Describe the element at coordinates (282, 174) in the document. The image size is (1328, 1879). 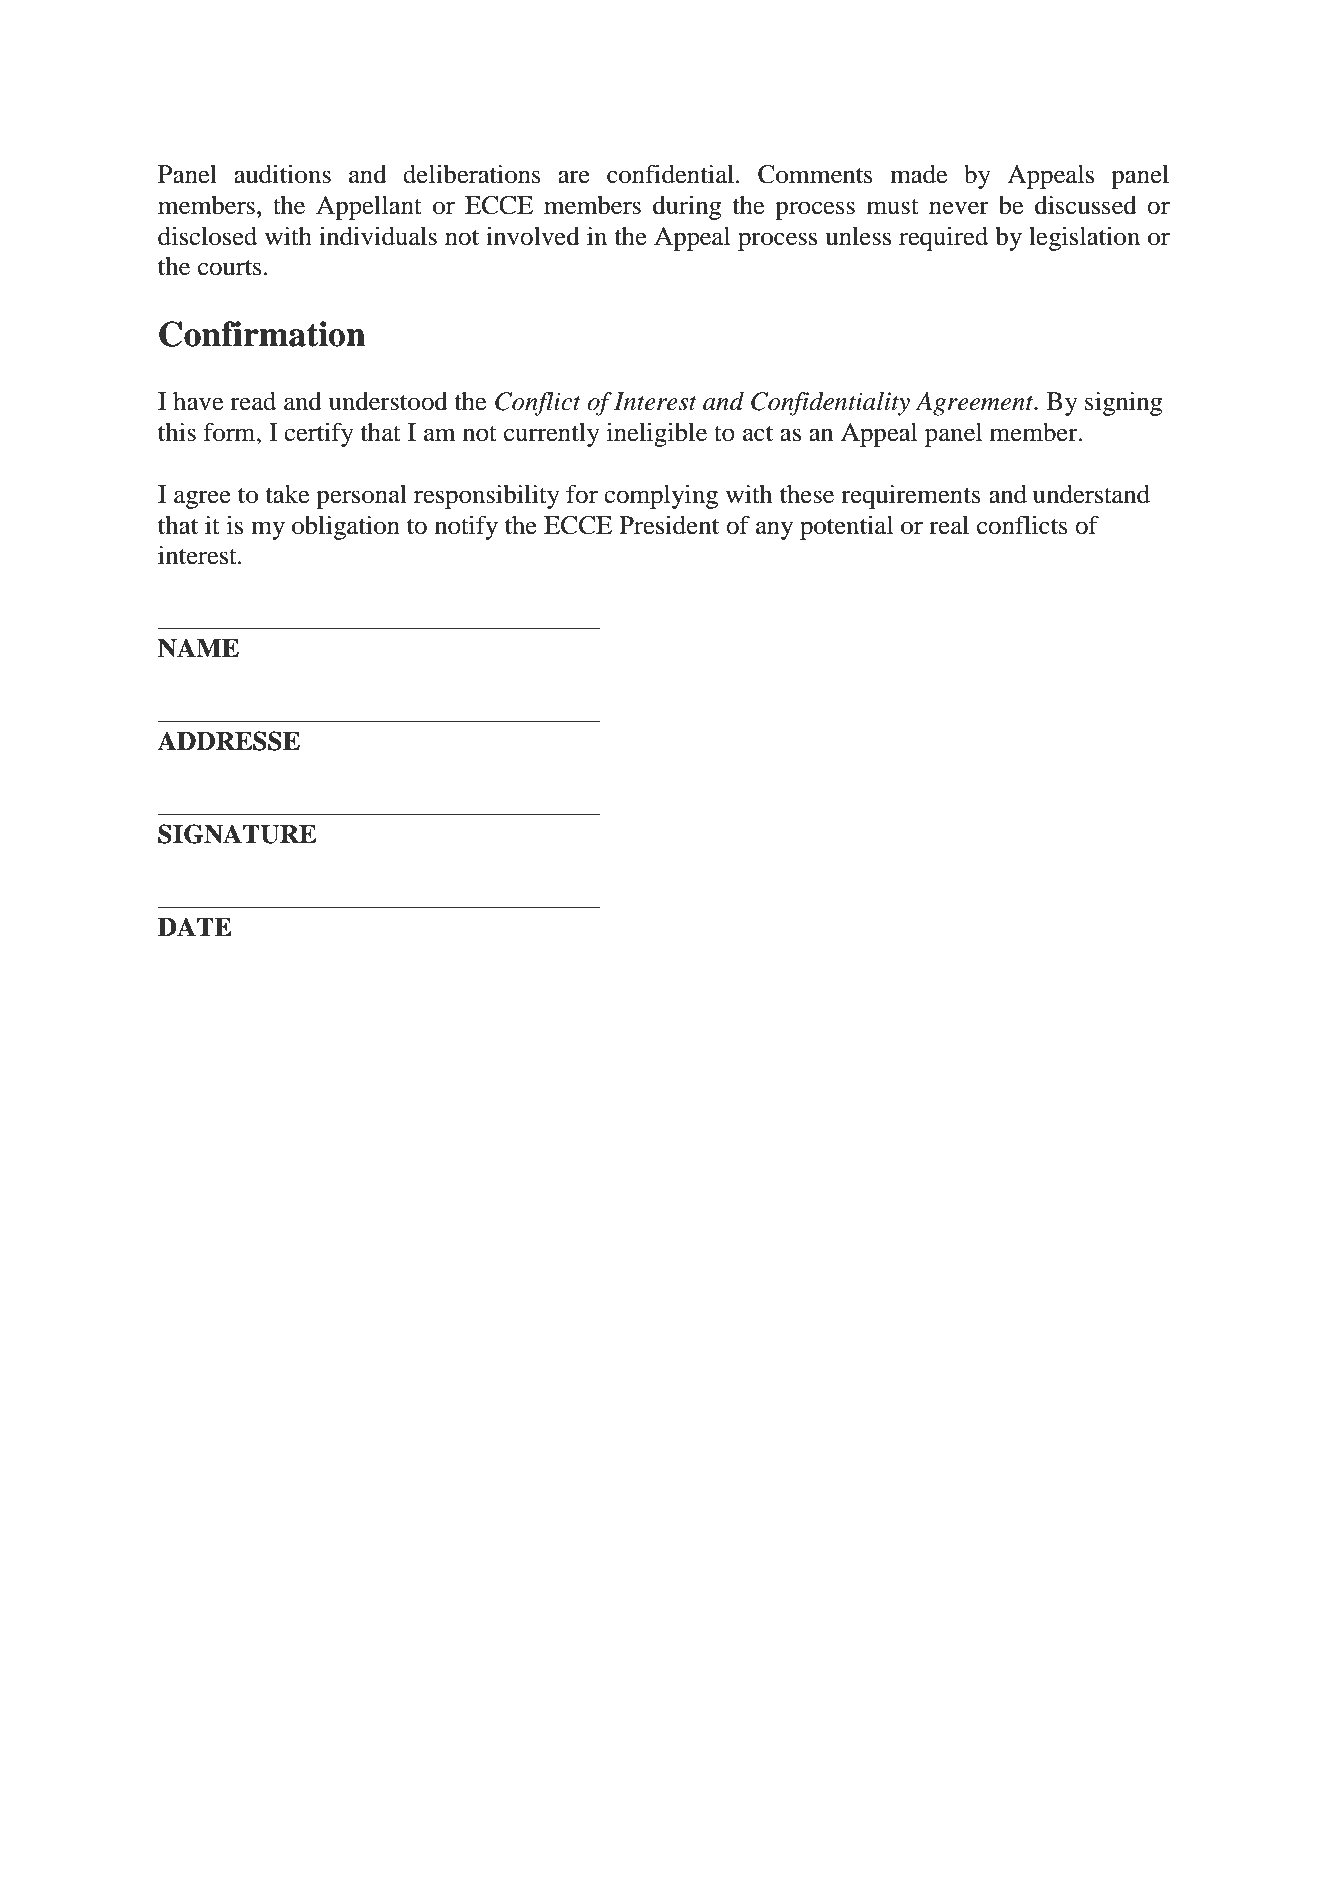
I see `auditions` at that location.
